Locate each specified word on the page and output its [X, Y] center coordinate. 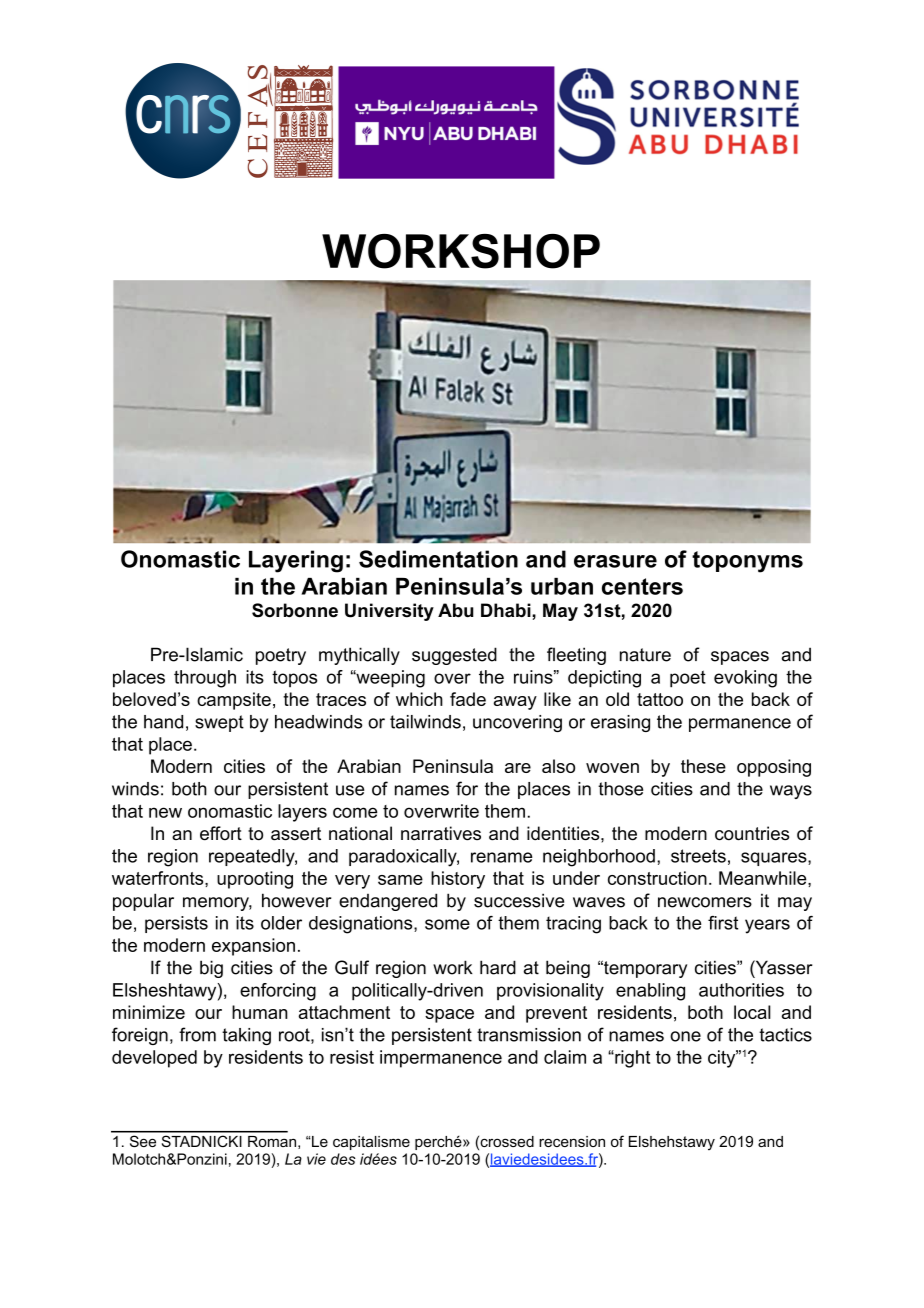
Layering [296, 561]
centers [642, 586]
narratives [441, 833]
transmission [529, 1035]
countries [752, 833]
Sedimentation [438, 559]
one [685, 1036]
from [197, 1034]
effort [221, 833]
